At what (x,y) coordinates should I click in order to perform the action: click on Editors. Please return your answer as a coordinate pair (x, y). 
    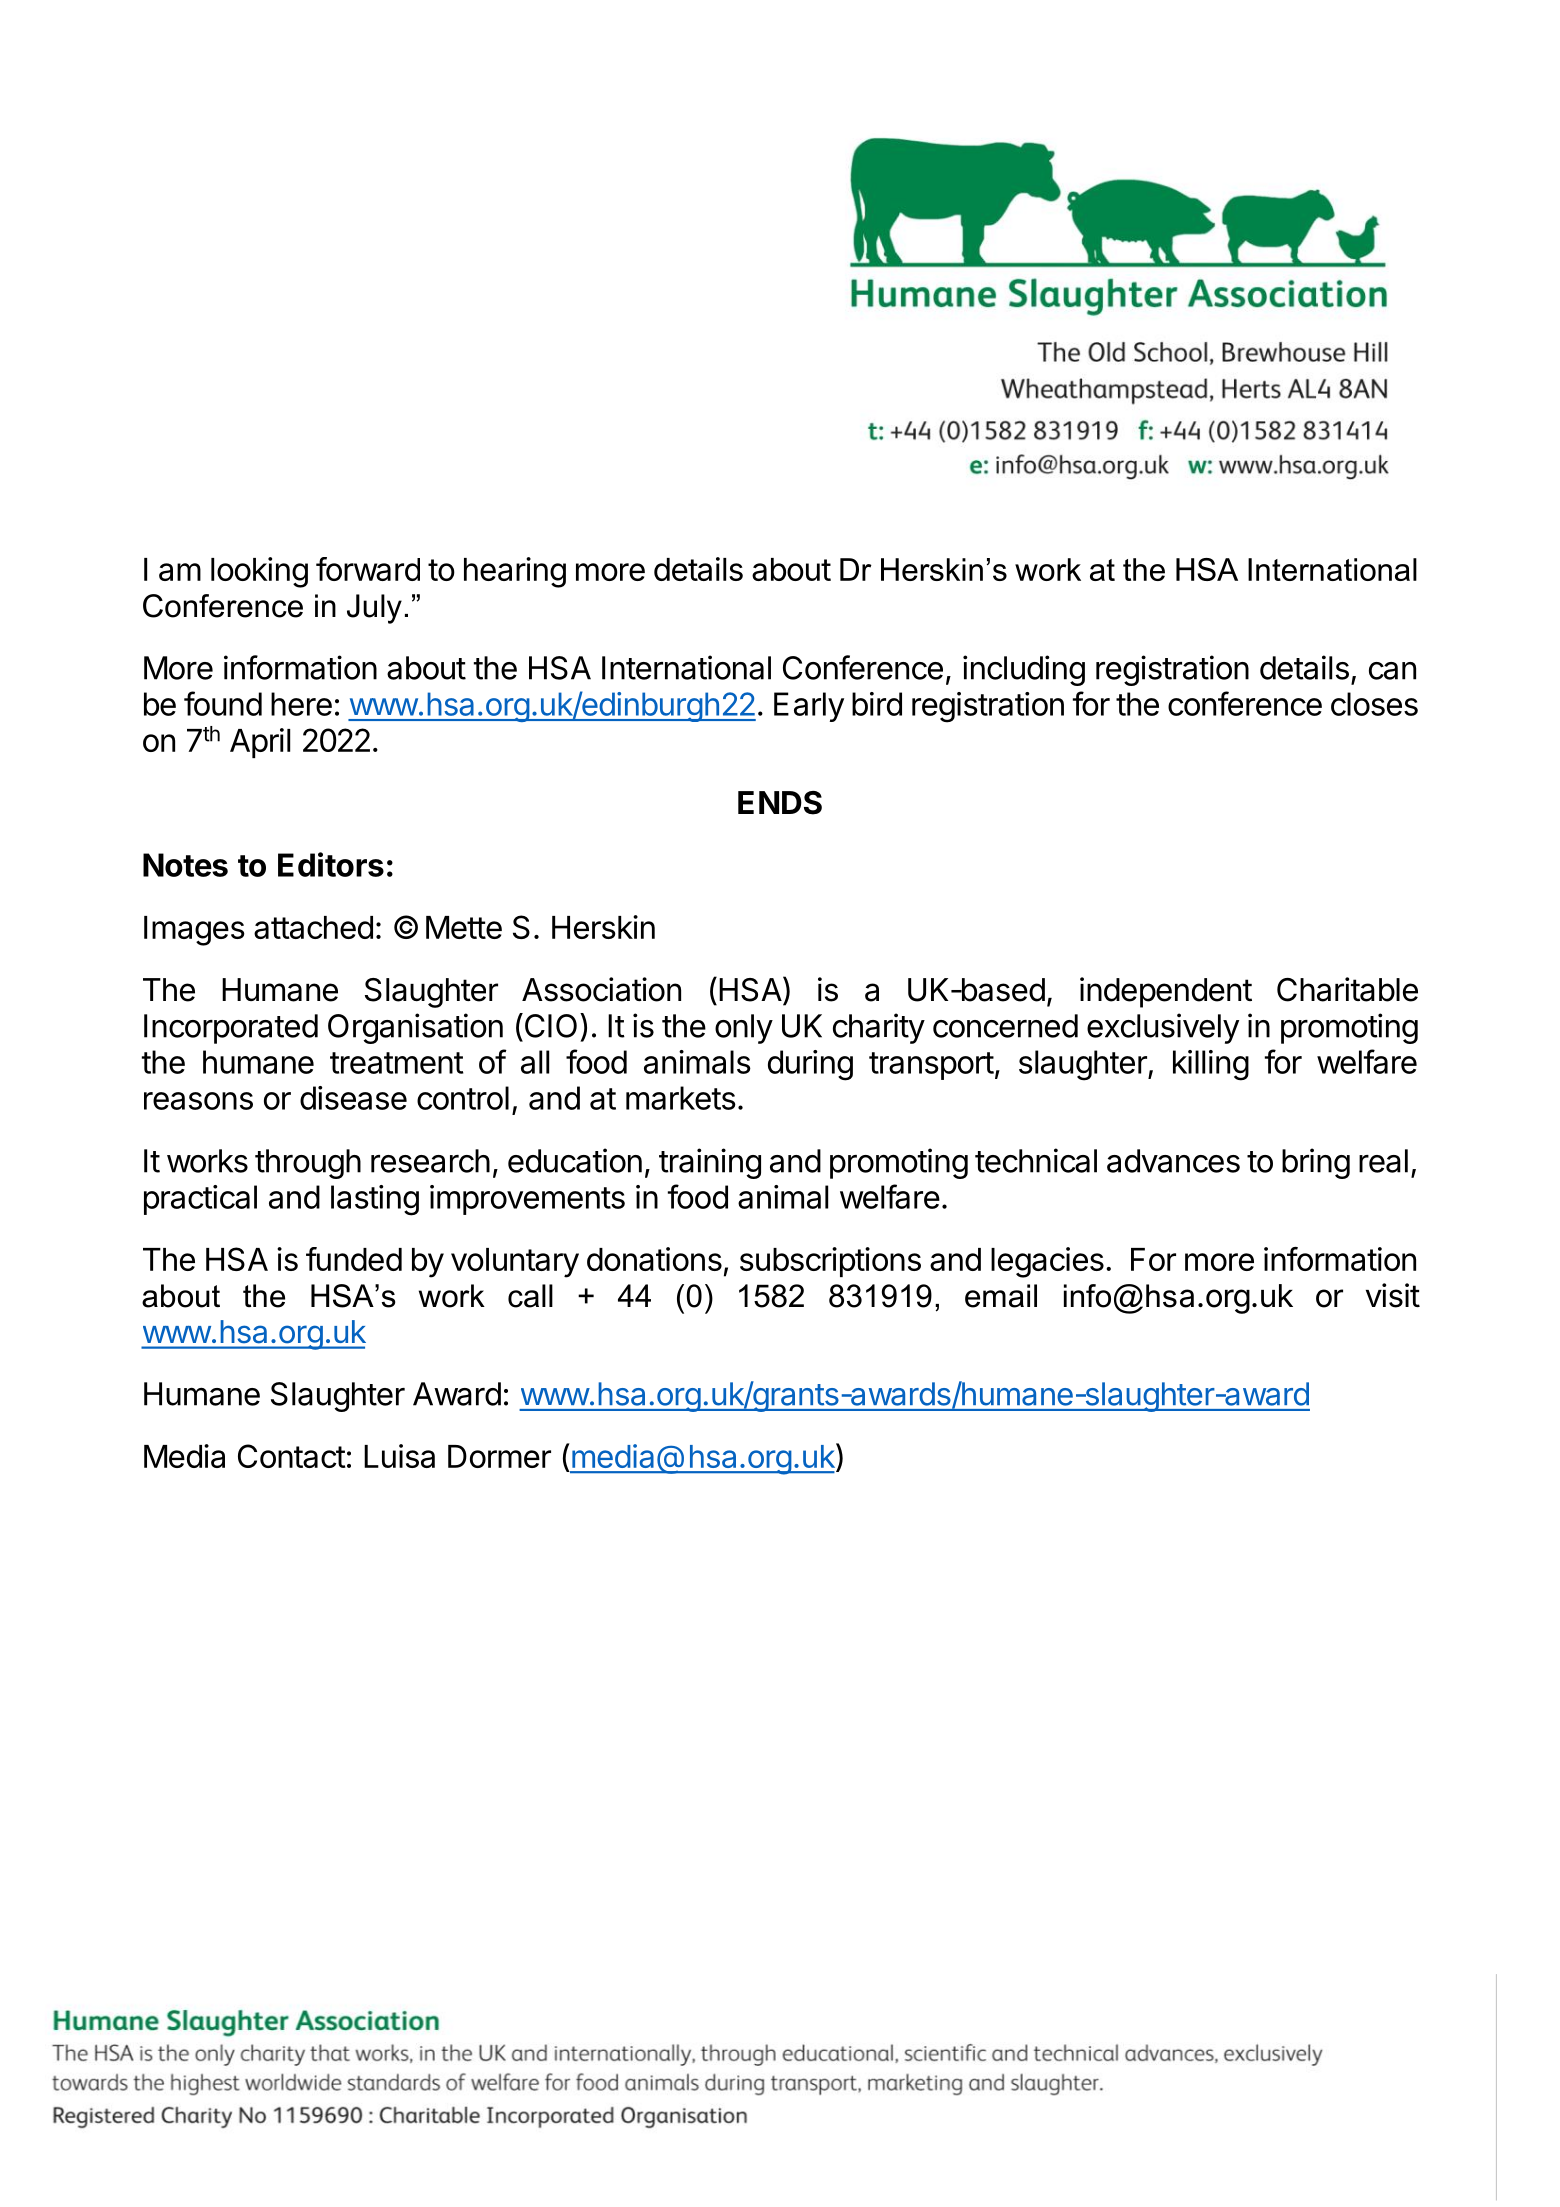
    Looking at the image, I should click on (331, 864).
